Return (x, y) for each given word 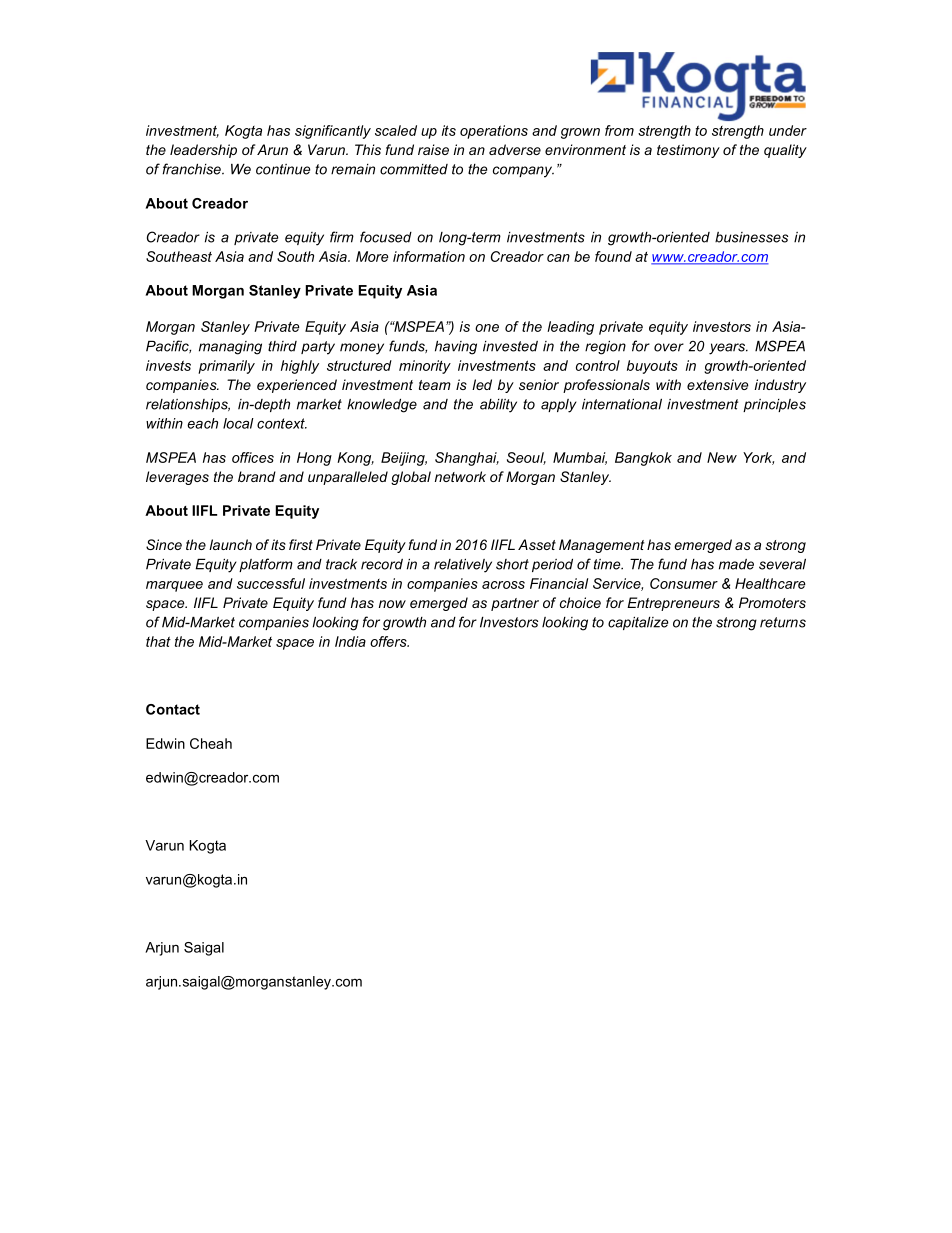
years (728, 349)
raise (433, 149)
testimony (688, 151)
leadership (203, 151)
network (460, 476)
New (722, 457)
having (456, 348)
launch (230, 544)
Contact (173, 709)
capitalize (638, 623)
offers (389, 641)
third (282, 346)
